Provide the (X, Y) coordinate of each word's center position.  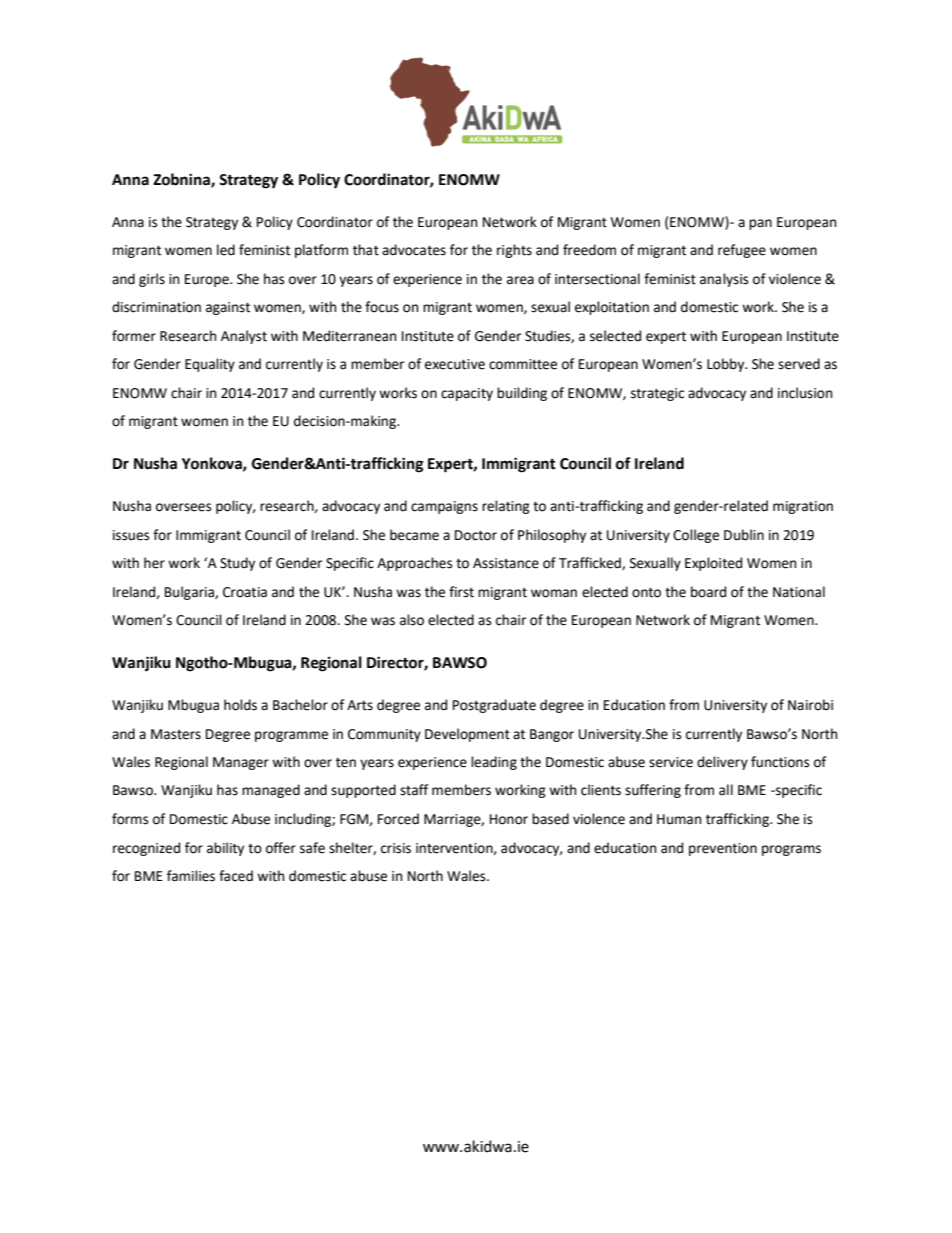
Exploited (713, 564)
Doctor (476, 535)
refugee (742, 251)
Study (237, 564)
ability (225, 849)
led (226, 250)
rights (514, 251)
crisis (396, 848)
